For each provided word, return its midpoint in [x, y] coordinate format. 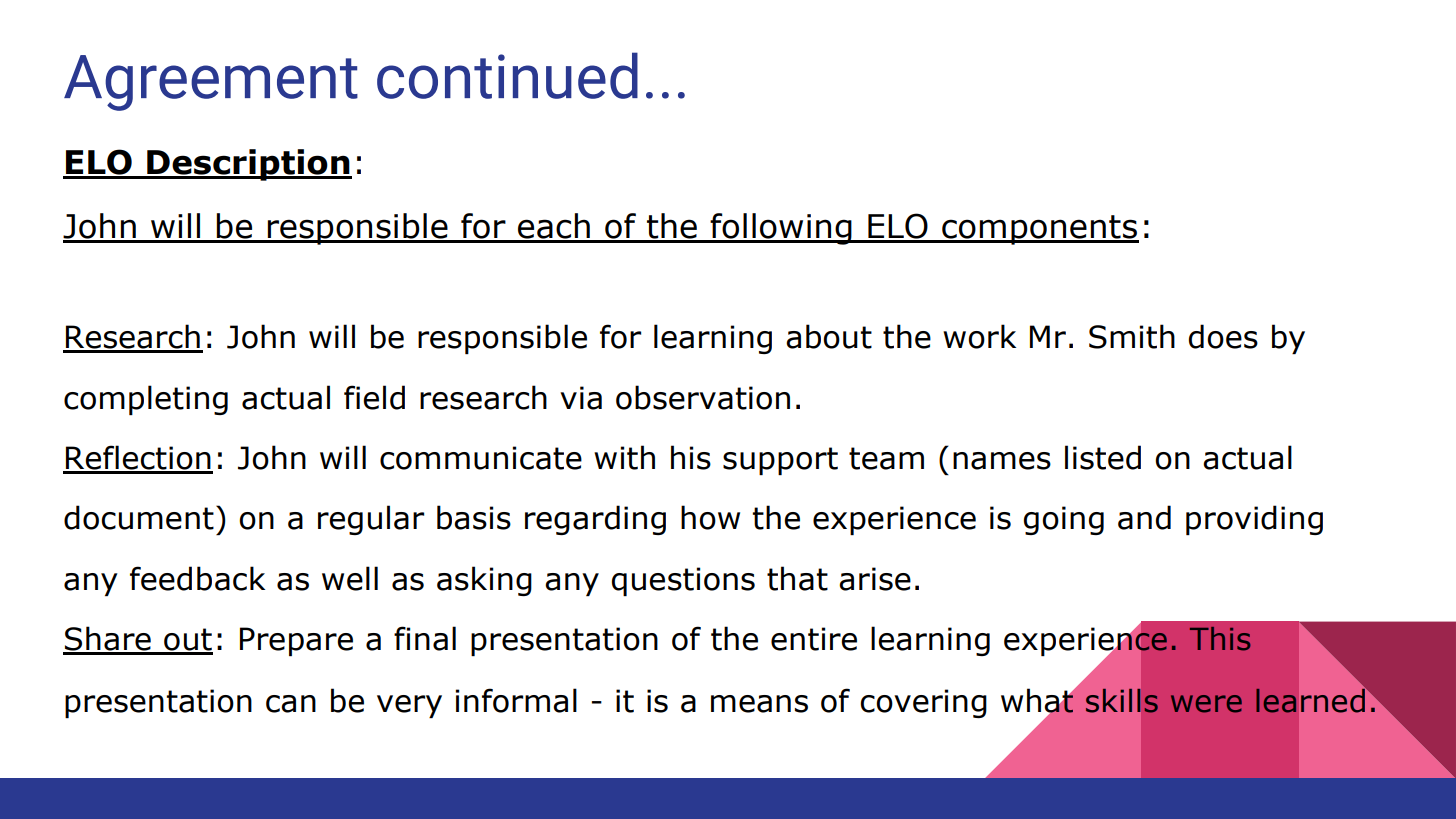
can [291, 704]
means [759, 704]
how [710, 517]
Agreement [211, 83]
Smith [1132, 336]
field [374, 397]
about [829, 336]
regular [371, 520]
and [1144, 517]
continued [507, 75]
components [1039, 230]
